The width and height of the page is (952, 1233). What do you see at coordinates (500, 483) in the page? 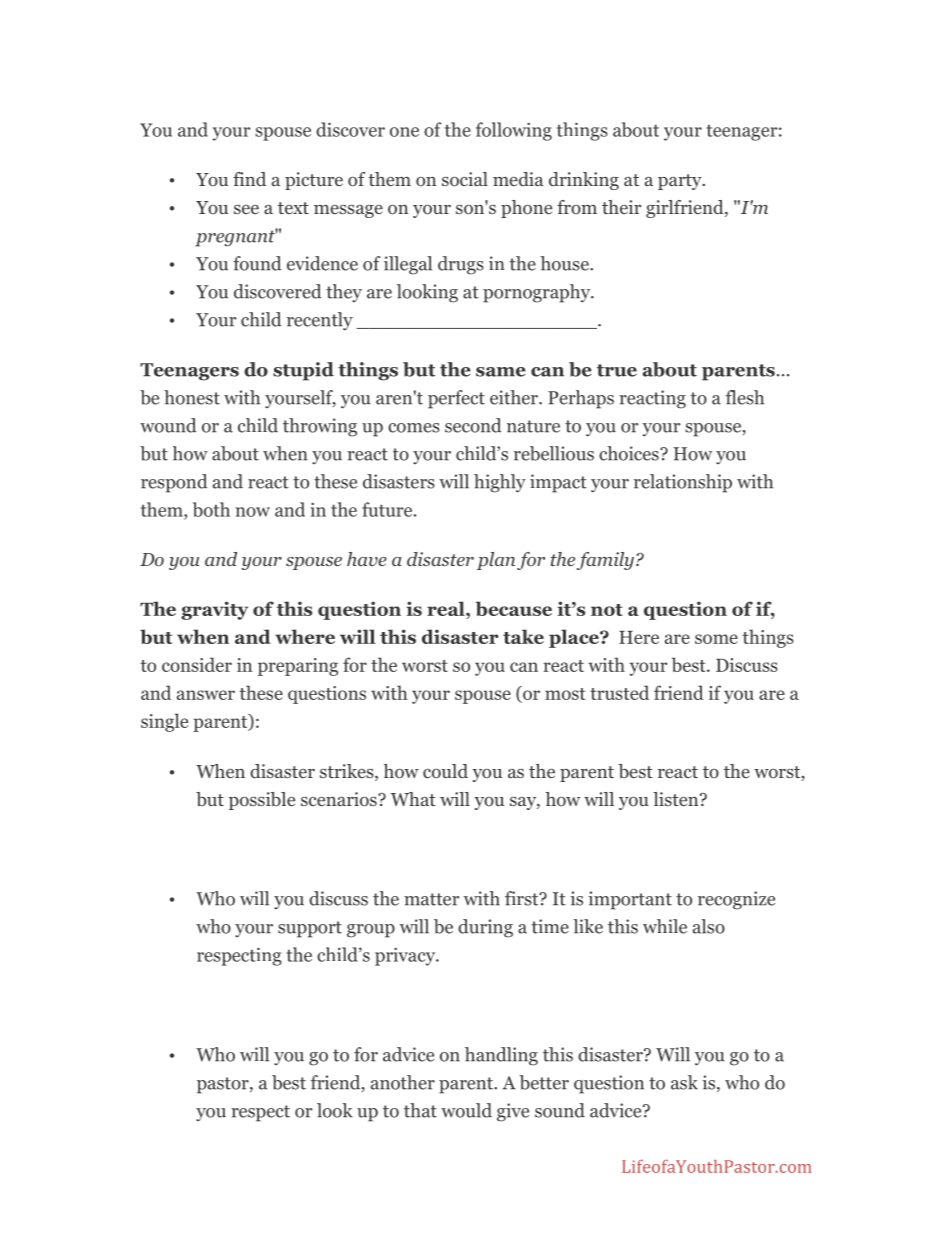
I see `highly` at bounding box center [500, 483].
